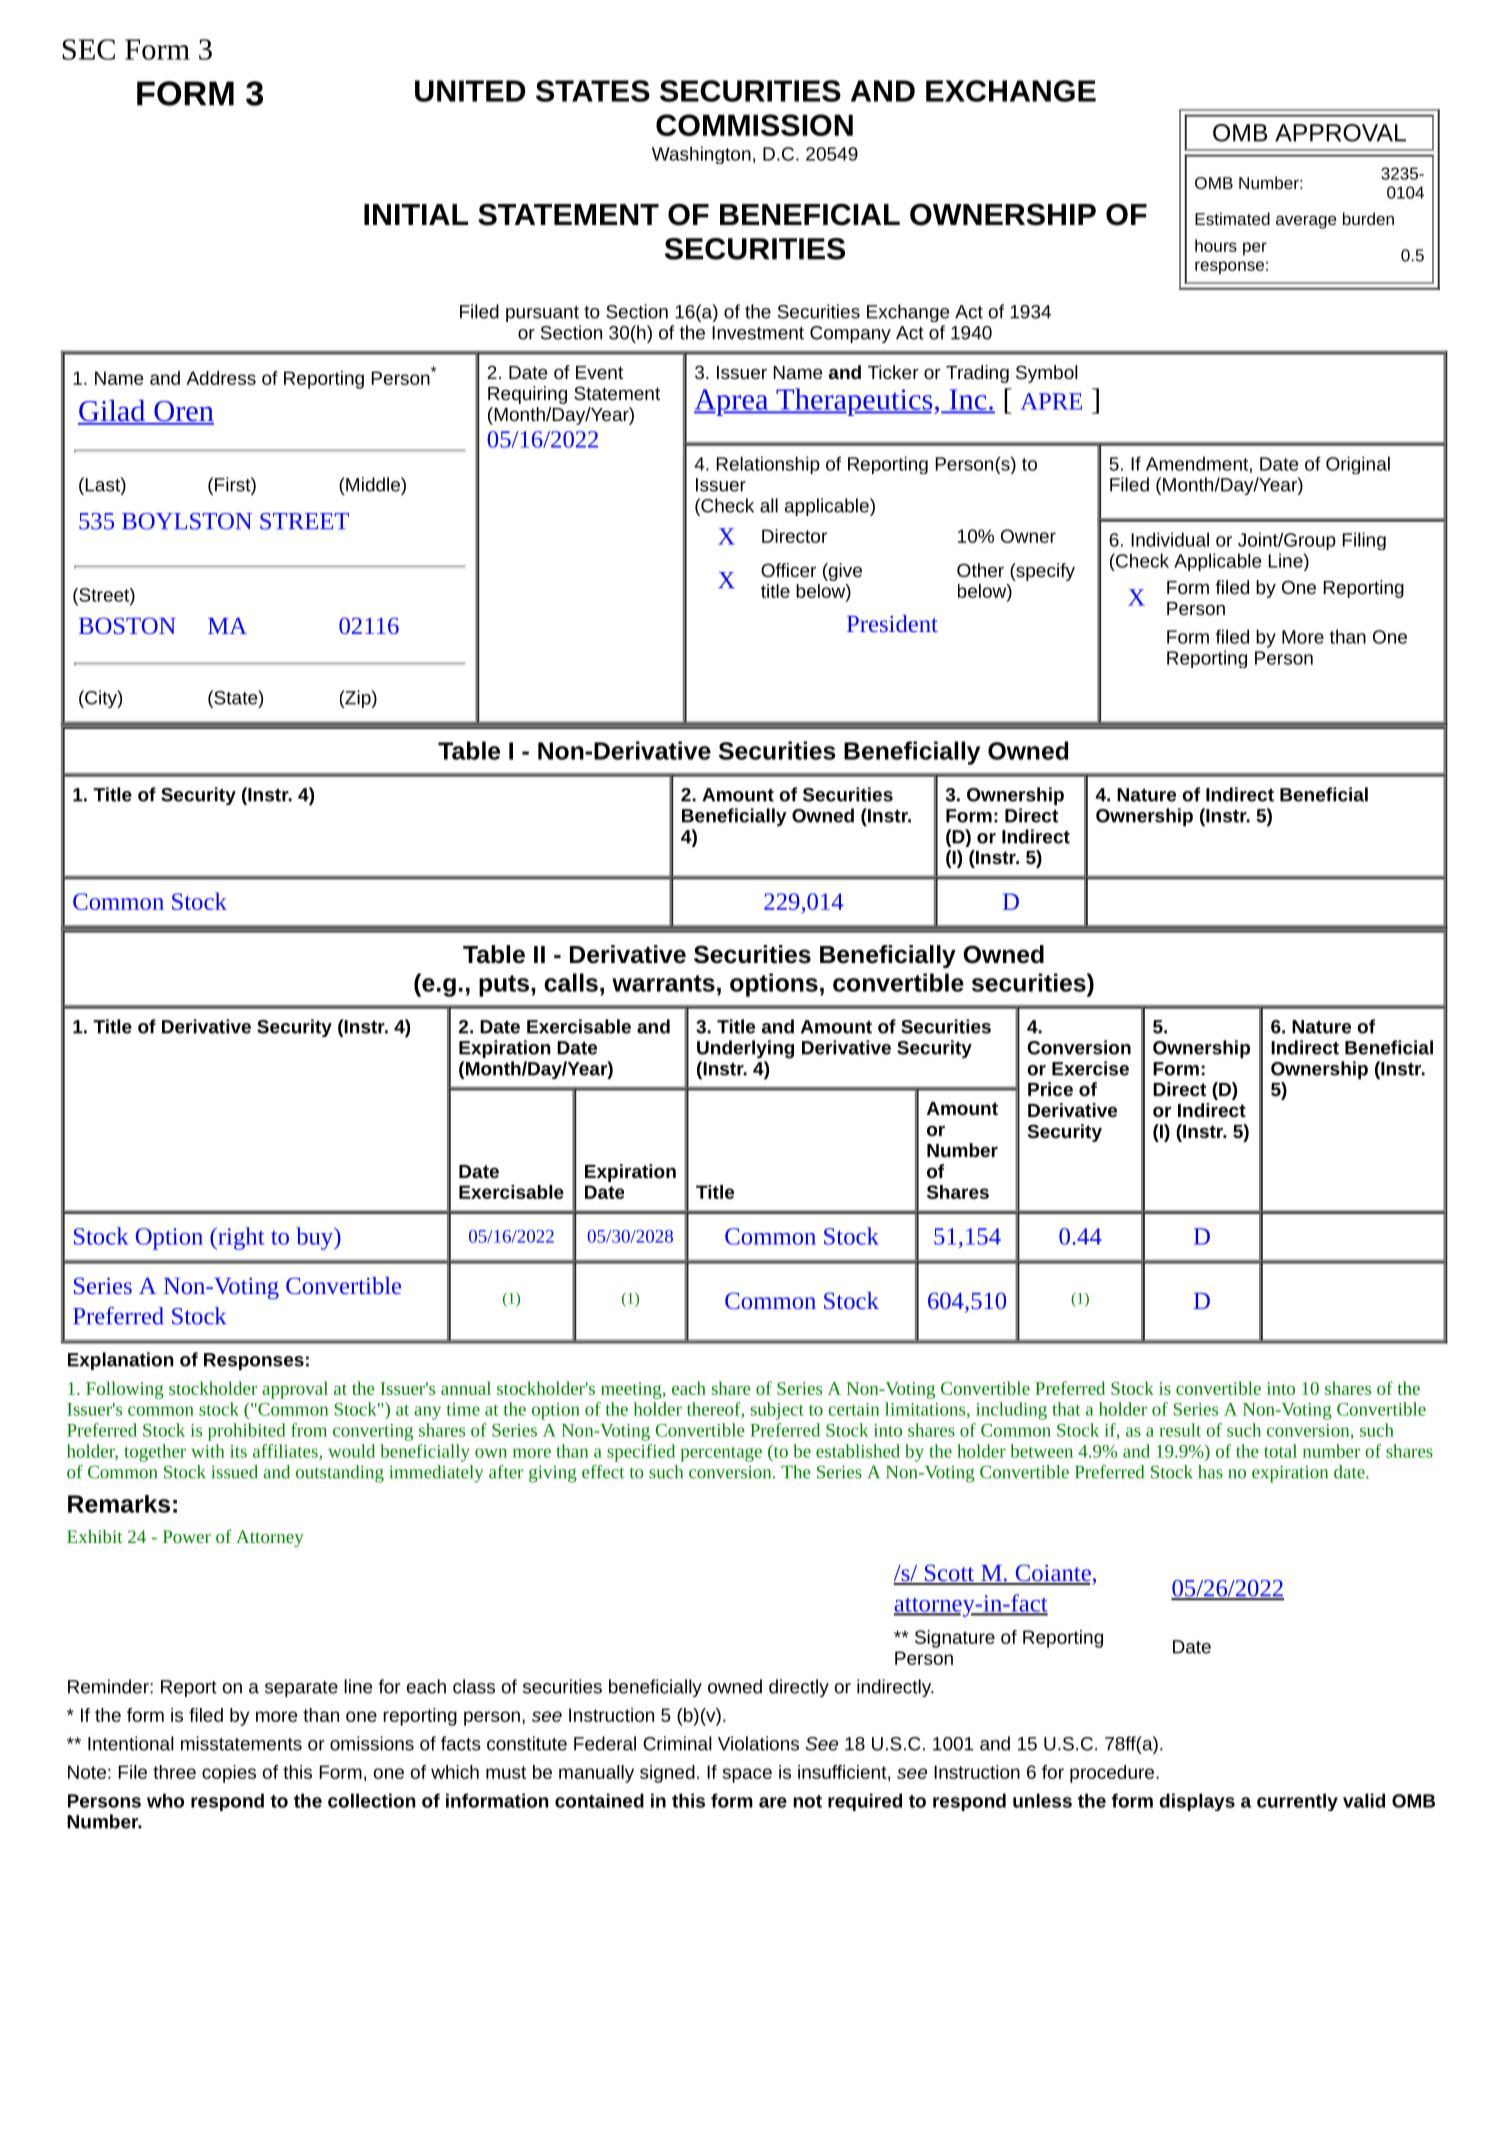  Describe the element at coordinates (504, 986) in the image. I see `puts` at that location.
